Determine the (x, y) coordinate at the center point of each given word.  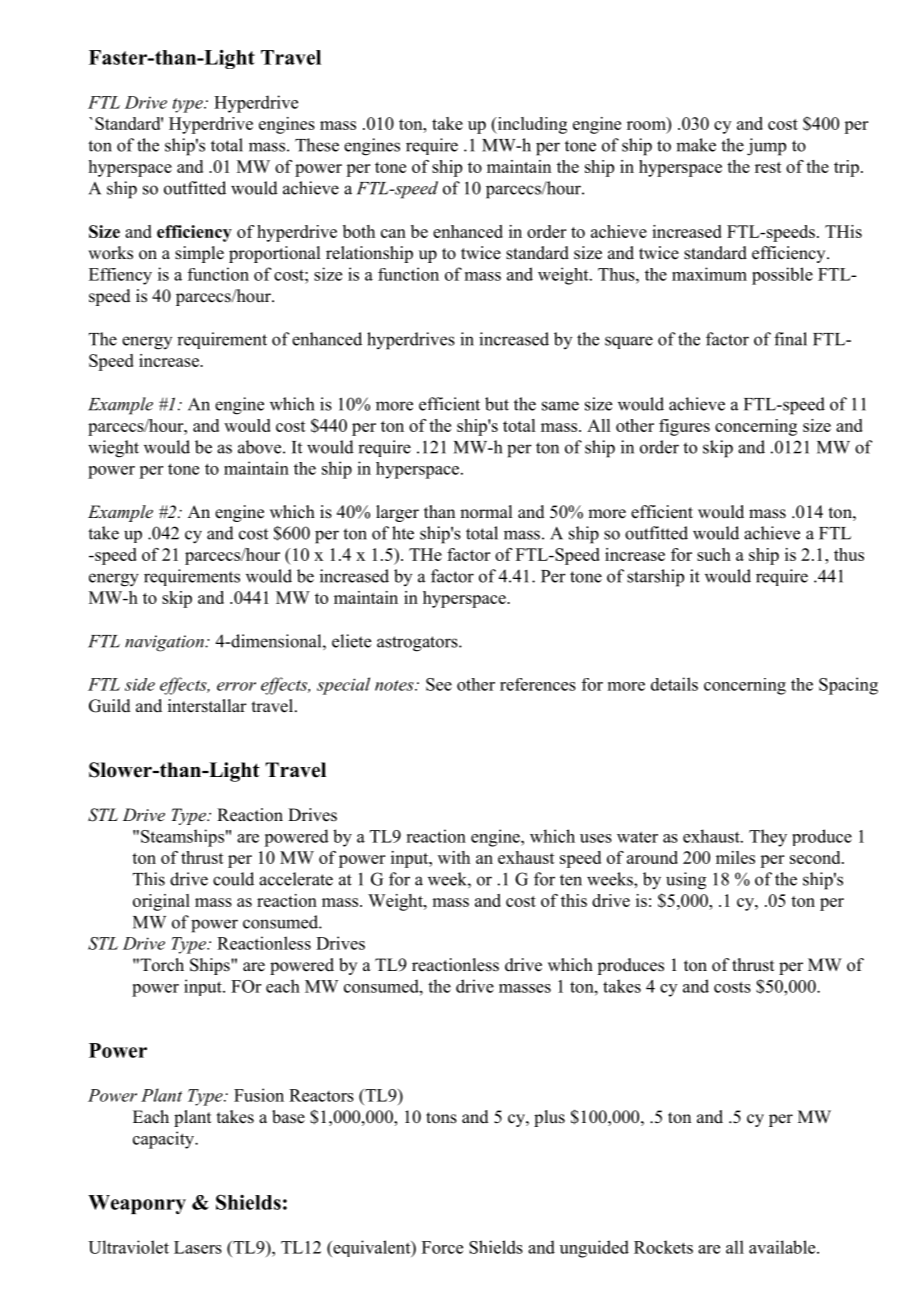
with (454, 857)
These (317, 145)
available (783, 1247)
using (686, 881)
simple (199, 254)
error (236, 686)
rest (768, 167)
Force (442, 1247)
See (439, 684)
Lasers (198, 1247)
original (161, 902)
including (531, 125)
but (497, 404)
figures (684, 427)
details (674, 684)
